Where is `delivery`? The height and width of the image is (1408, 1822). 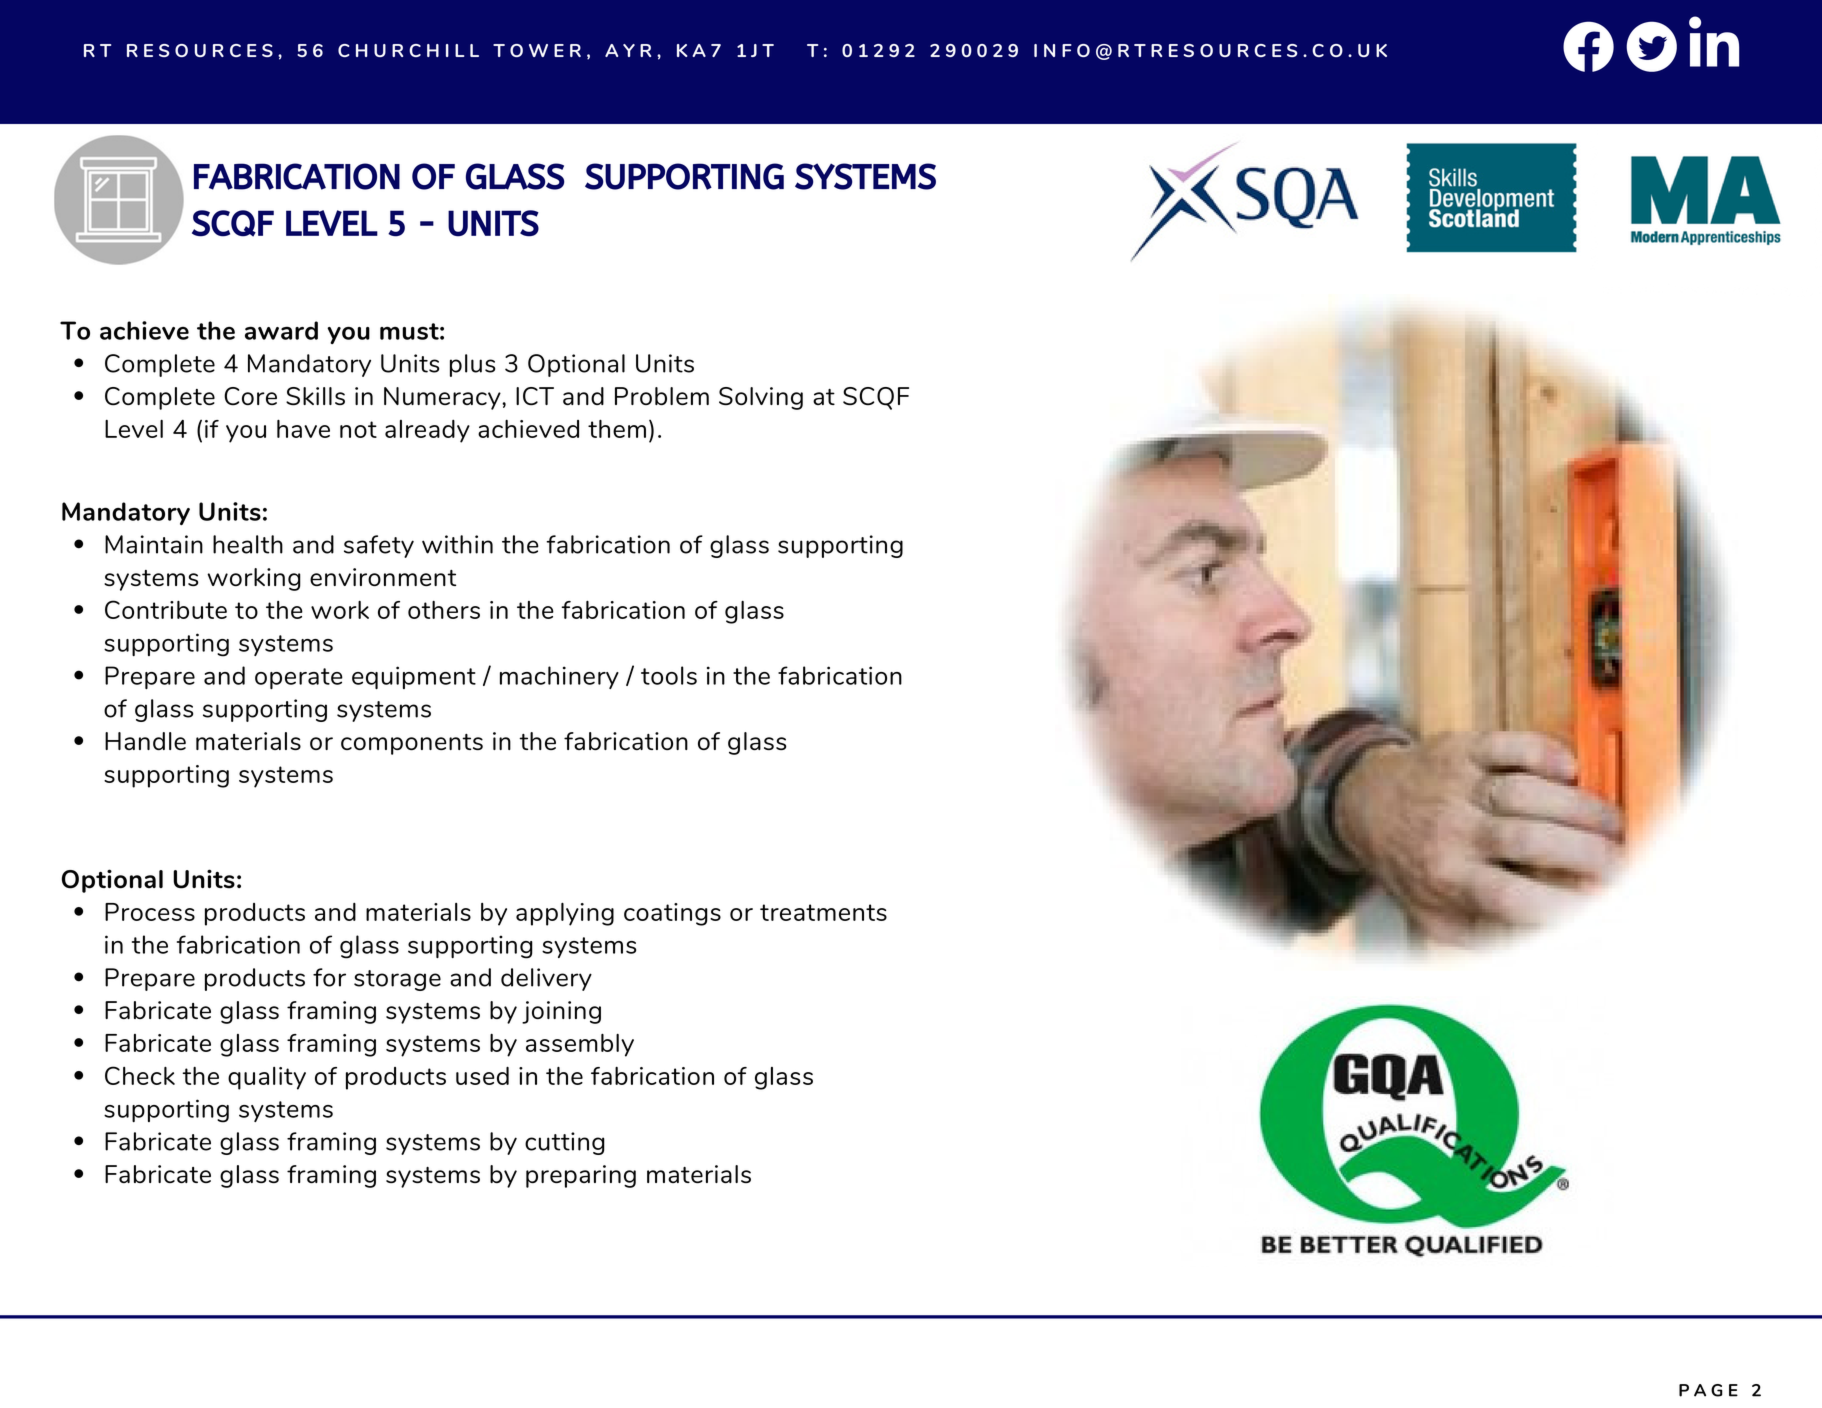 delivery is located at coordinates (546, 979).
